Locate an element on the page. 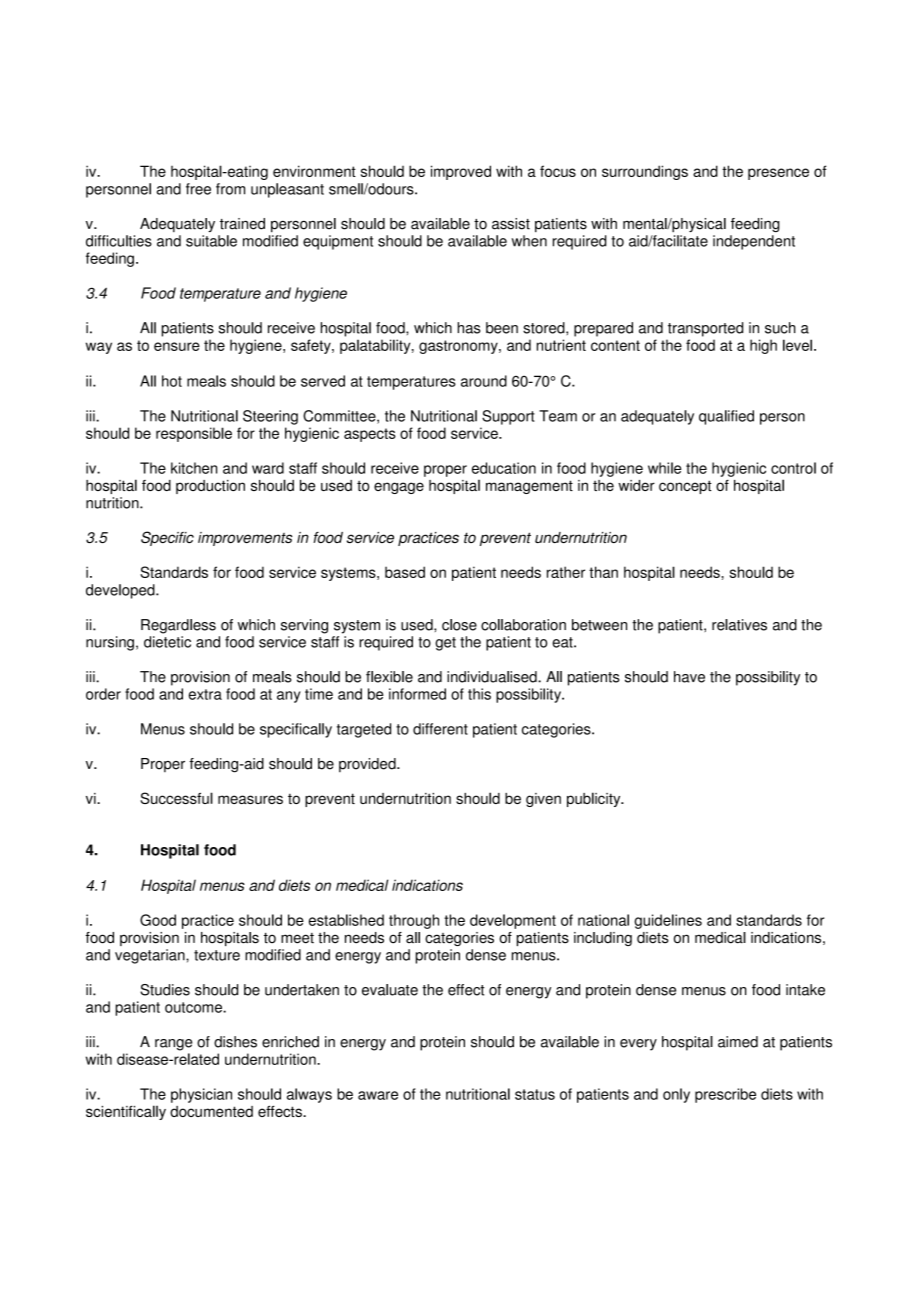 The image size is (924, 1308). improvements is located at coordinates (245, 539).
